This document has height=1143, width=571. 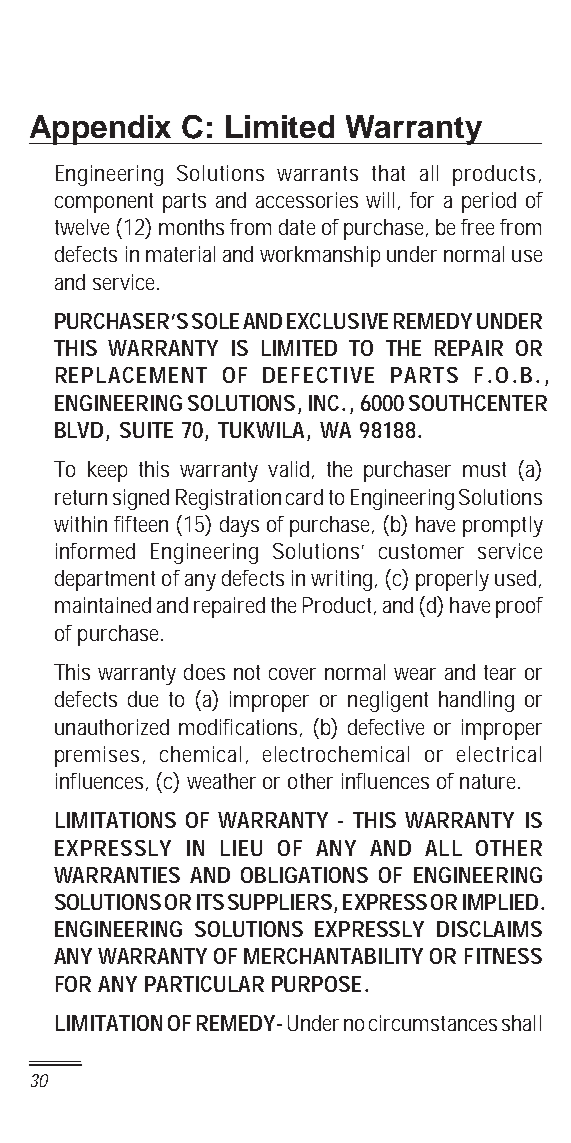 I want to click on circumstances, so click(x=433, y=1023).
